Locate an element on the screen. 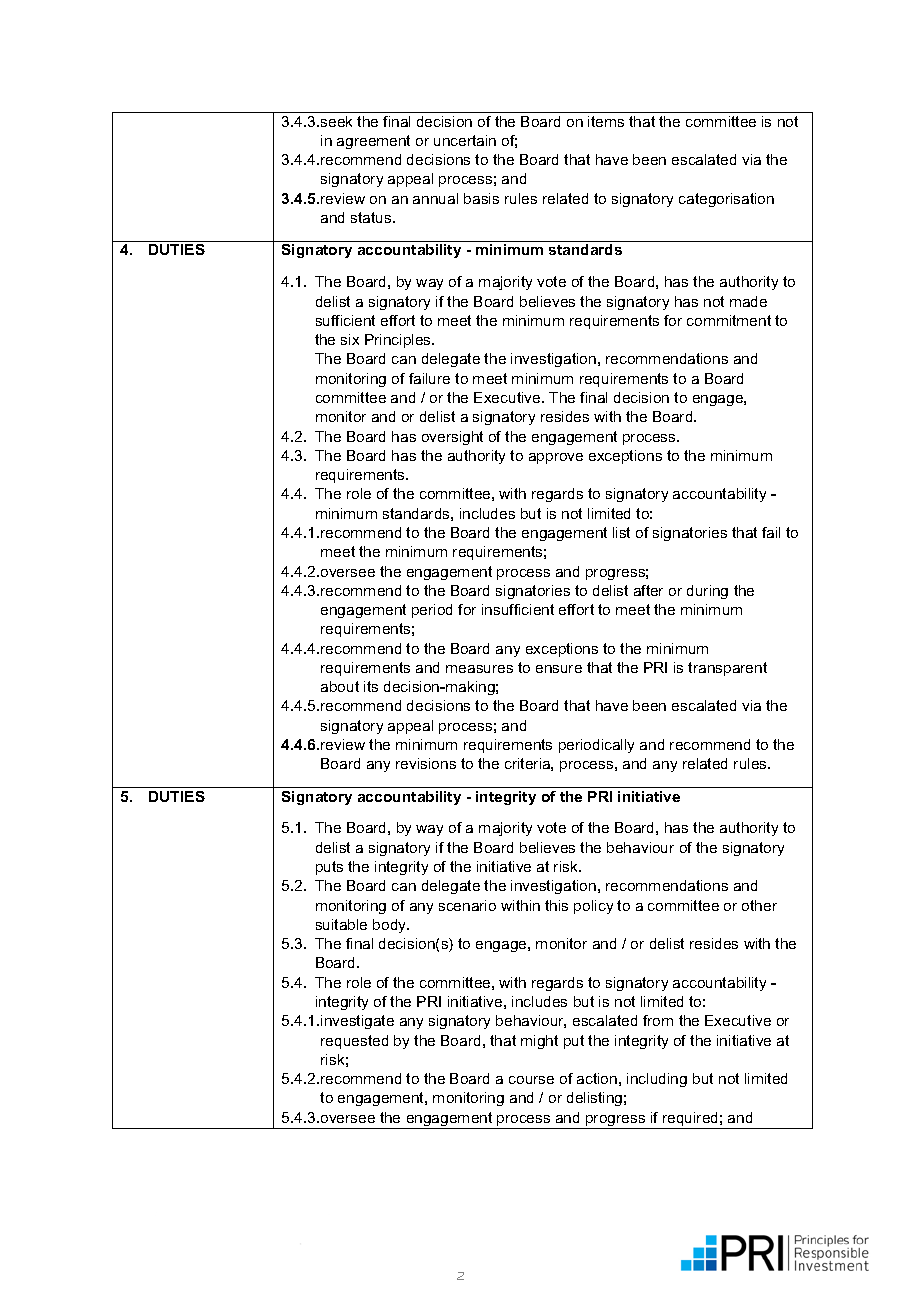 This screenshot has width=924, height=1308. categorisation is located at coordinates (726, 200).
